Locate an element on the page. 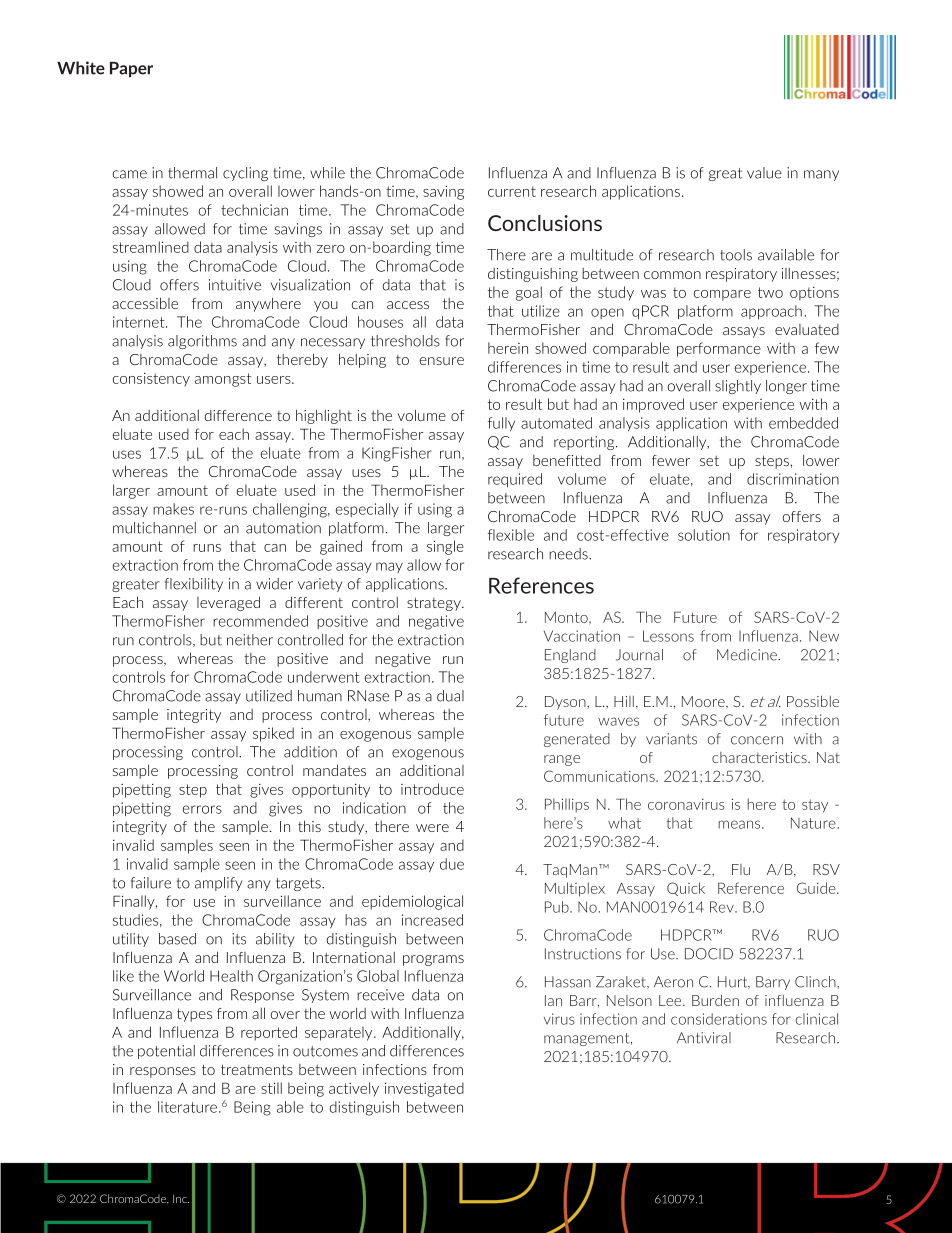 This document has width=952, height=1233. potential is located at coordinates (166, 1052).
